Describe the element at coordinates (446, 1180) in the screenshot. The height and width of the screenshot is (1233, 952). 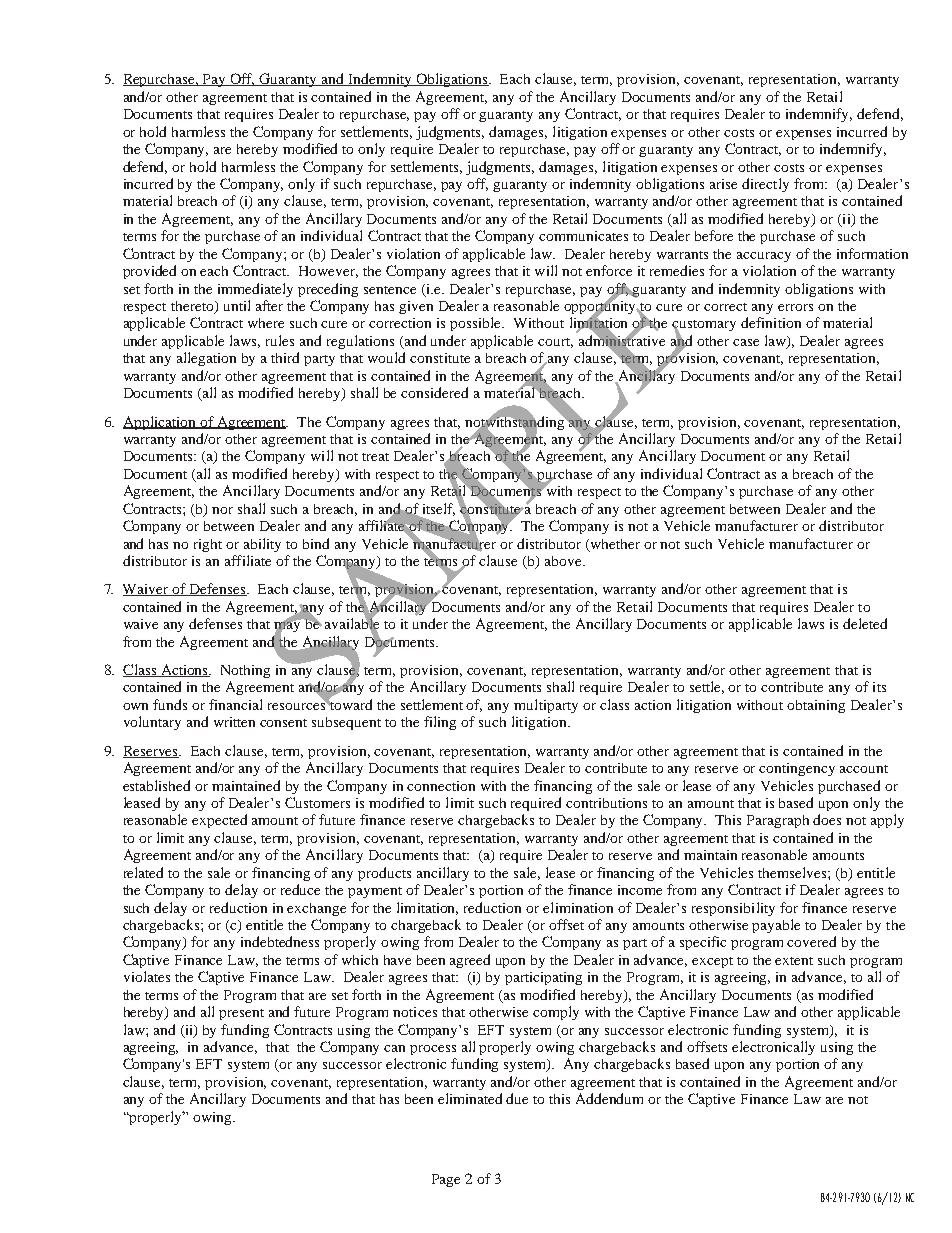
I see `Page` at that location.
